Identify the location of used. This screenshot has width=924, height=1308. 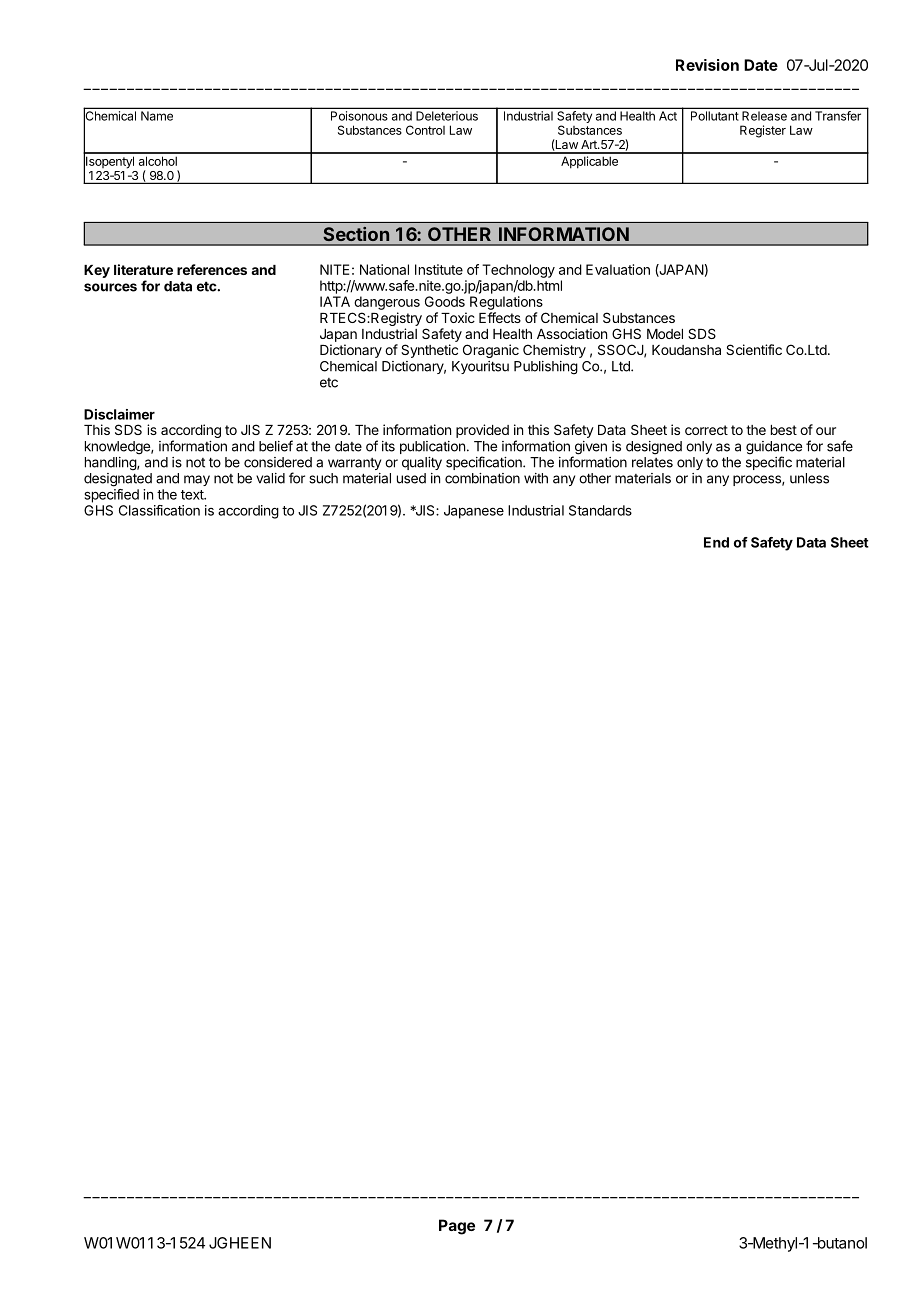
(411, 478).
